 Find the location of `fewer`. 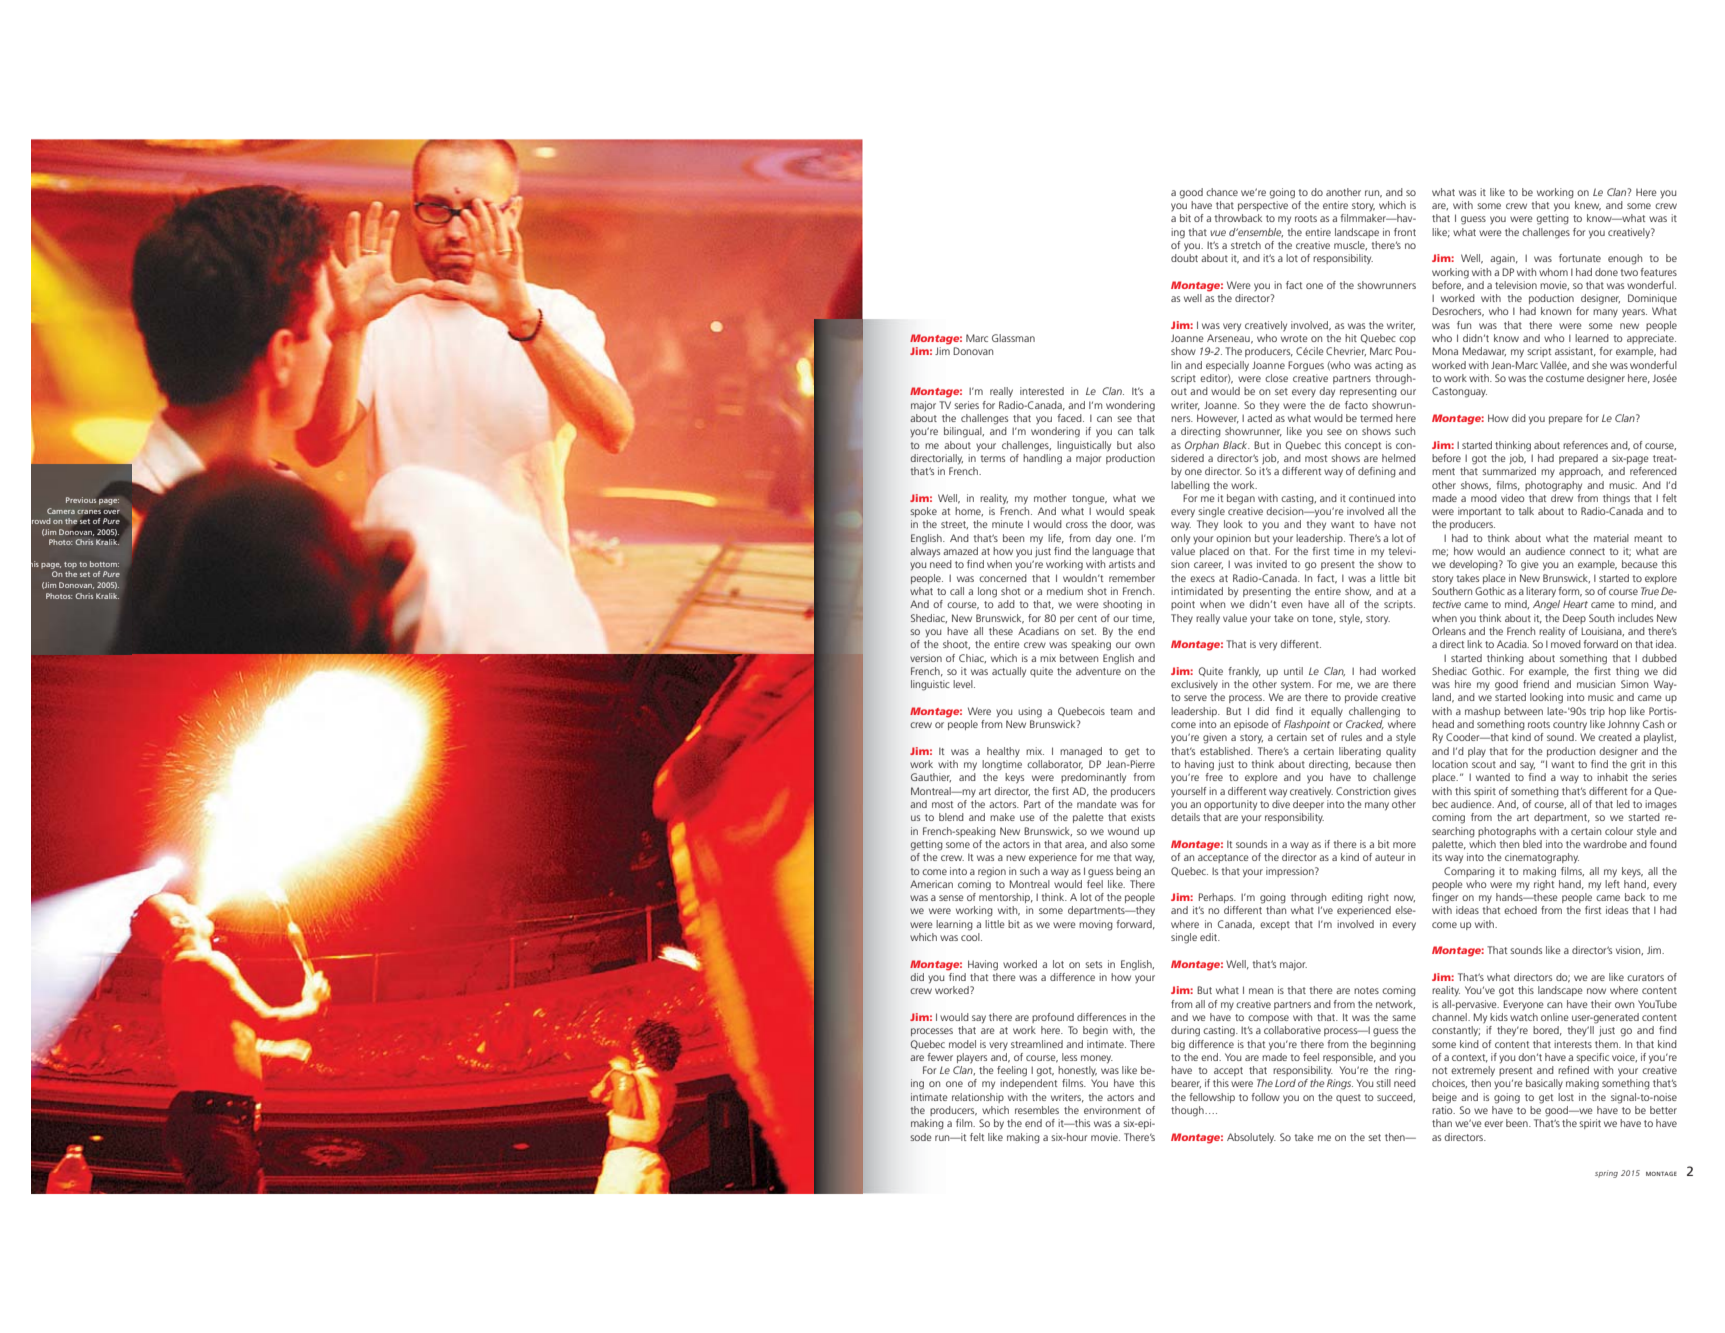

fewer is located at coordinates (940, 1057).
